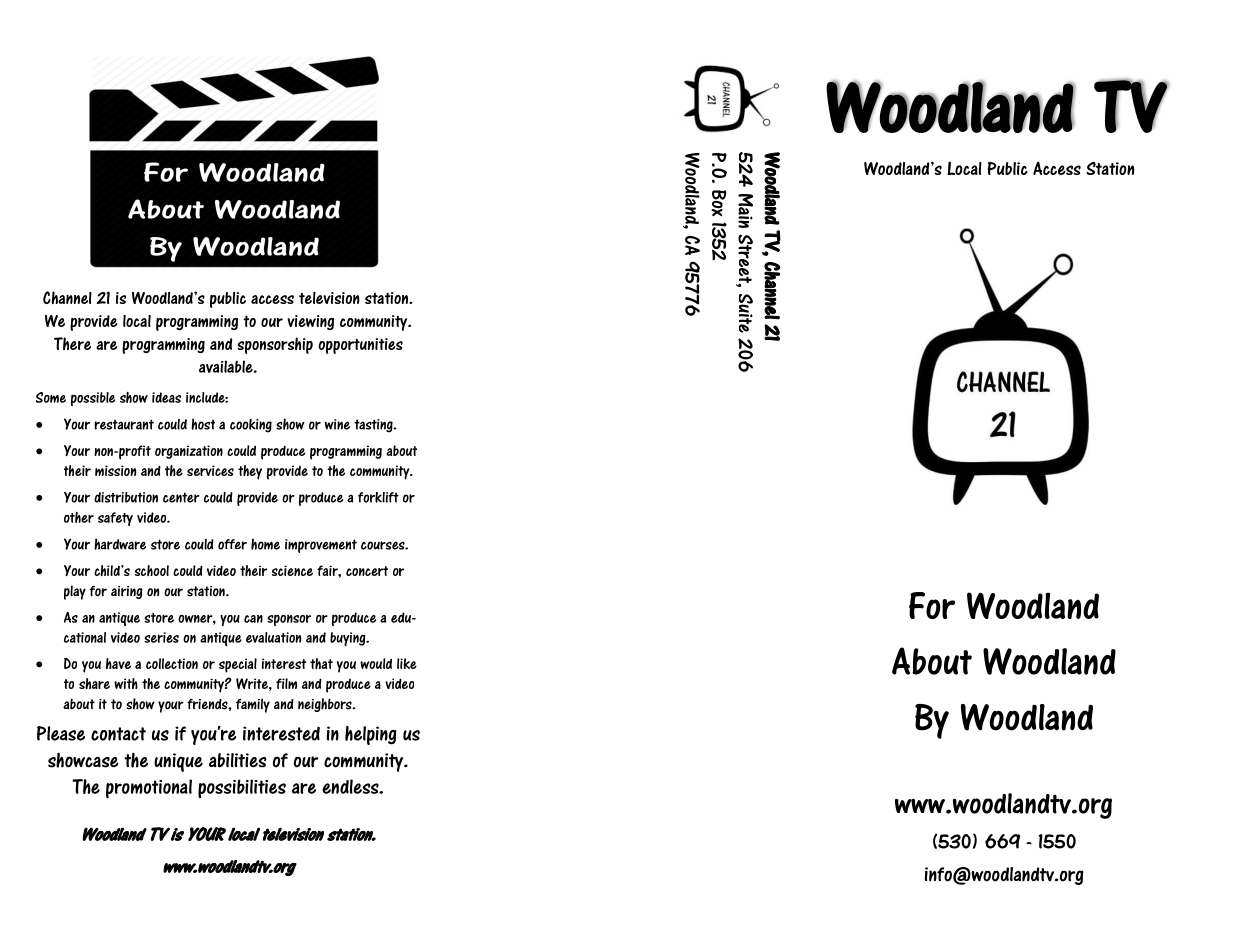 This screenshot has height=952, width=1233. What do you see at coordinates (79, 517) in the screenshot?
I see `other` at bounding box center [79, 517].
